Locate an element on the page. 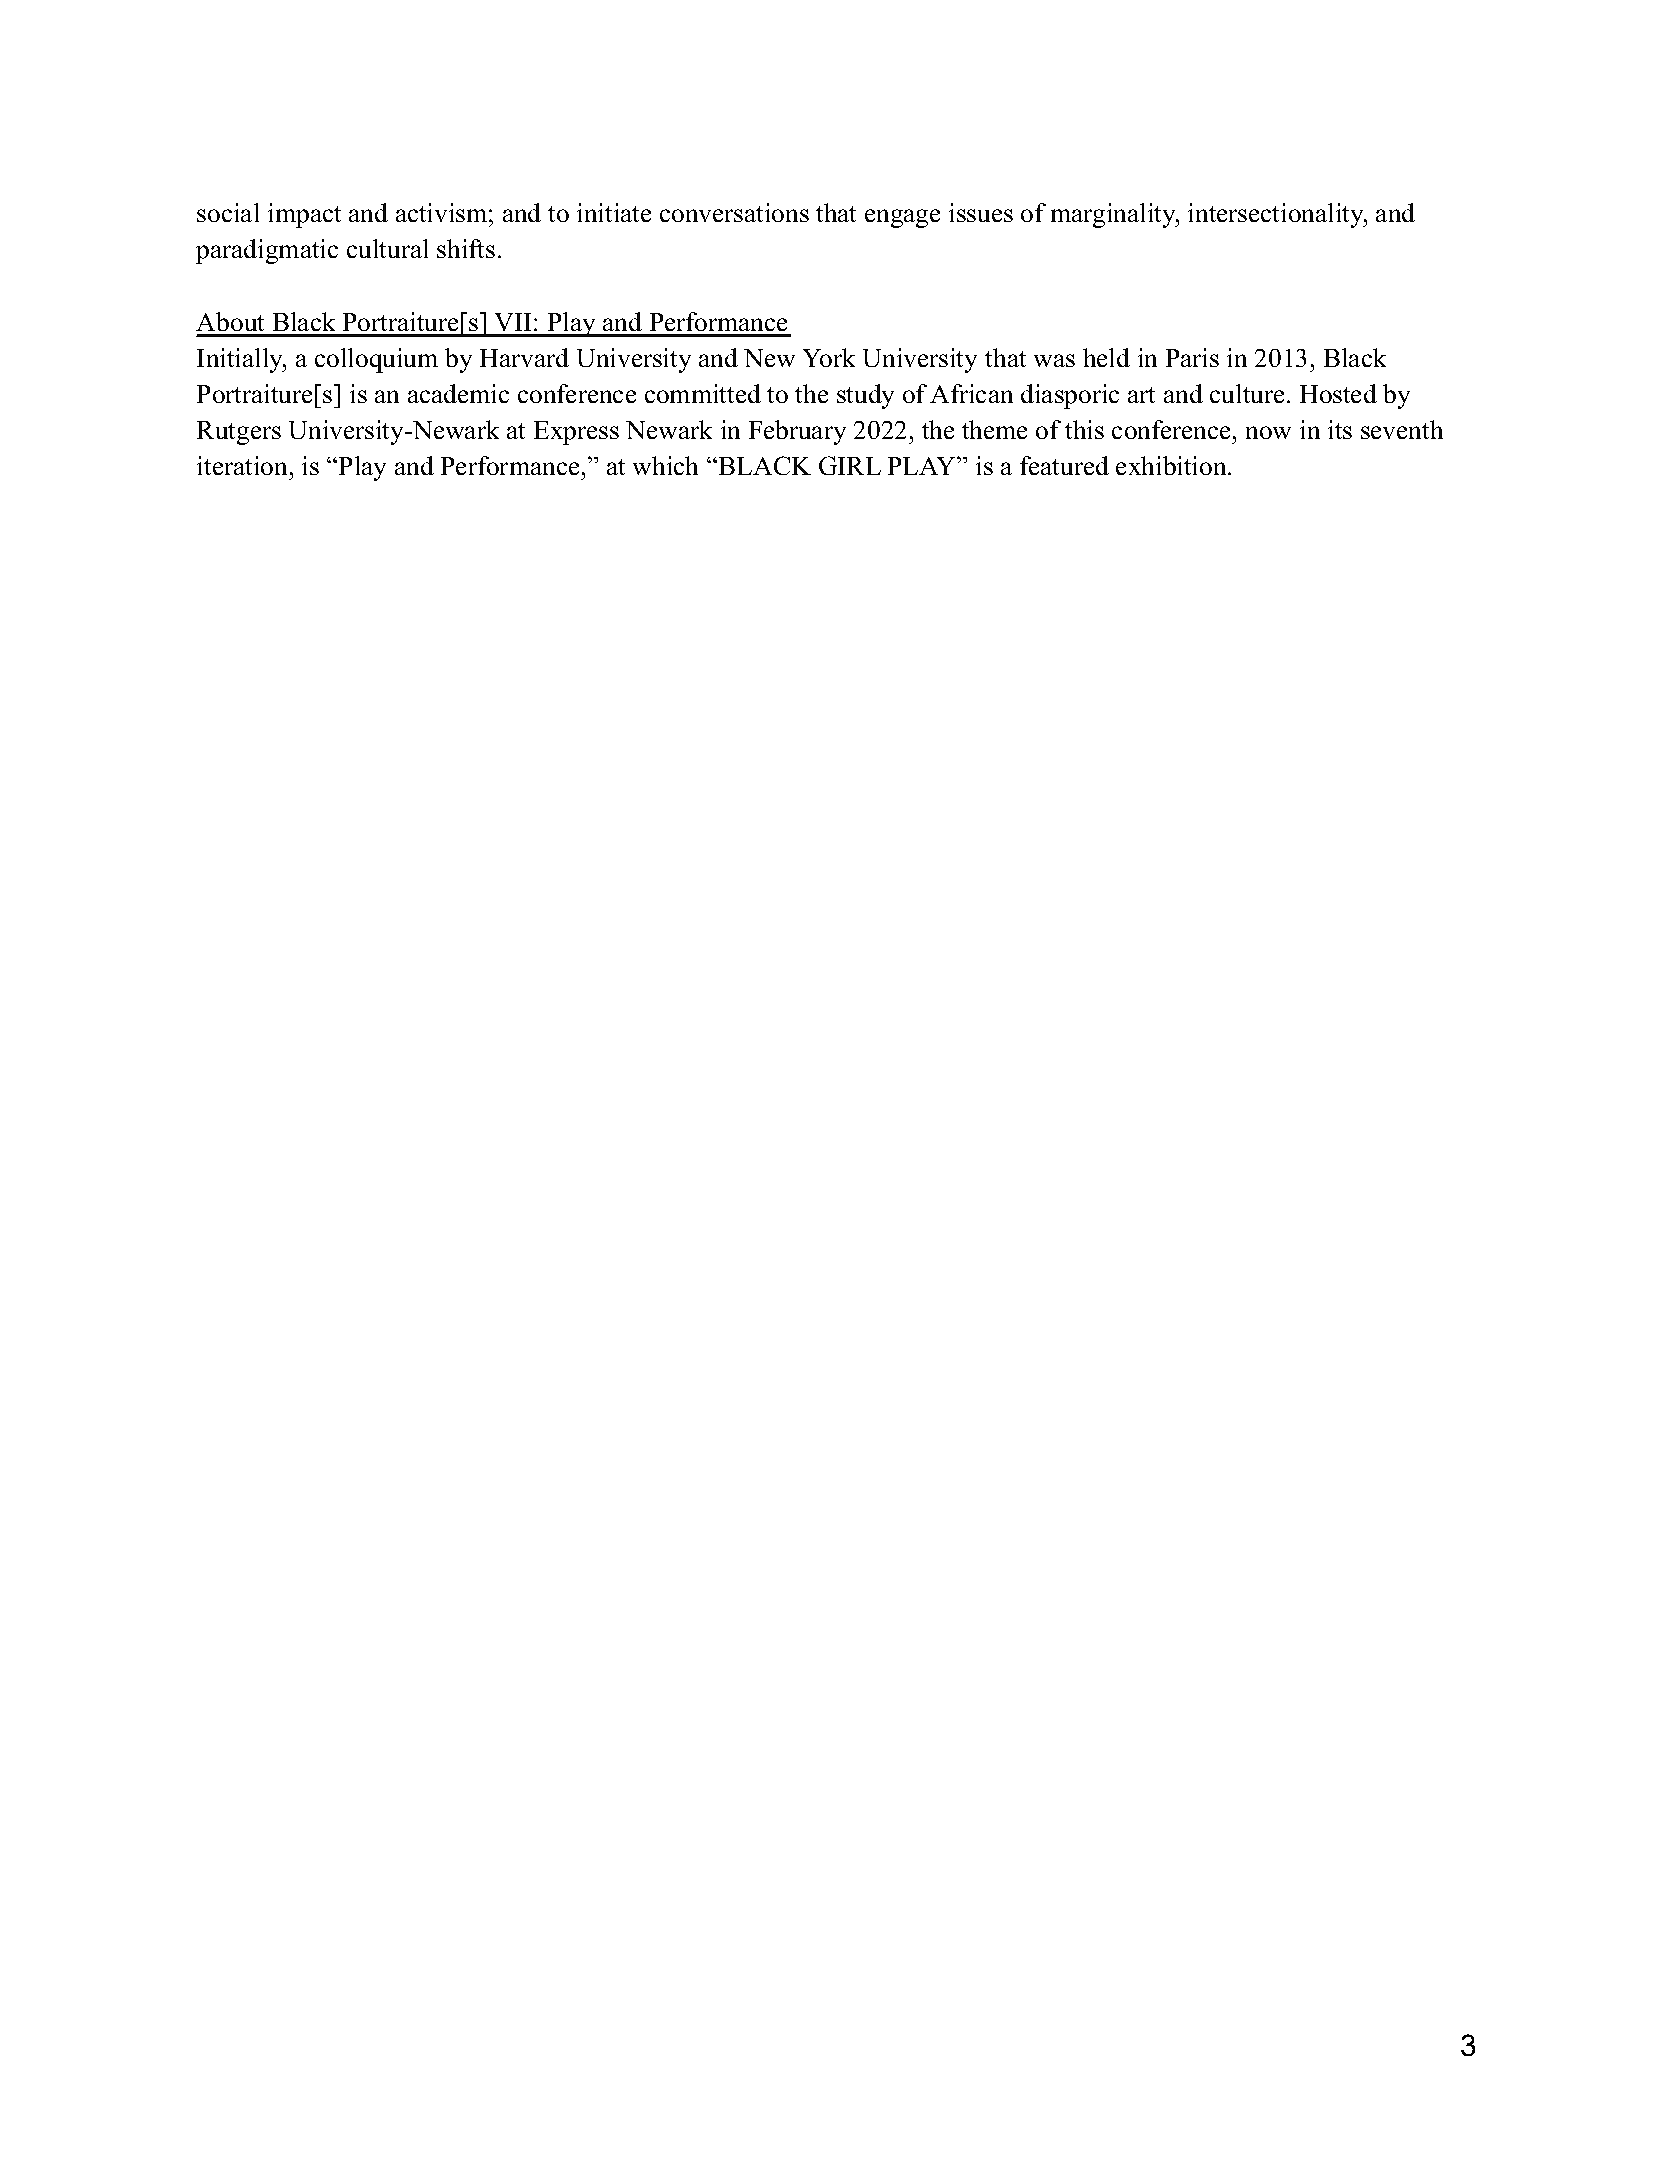 This document has height=2167, width=1674. intersectionality is located at coordinates (1277, 215).
